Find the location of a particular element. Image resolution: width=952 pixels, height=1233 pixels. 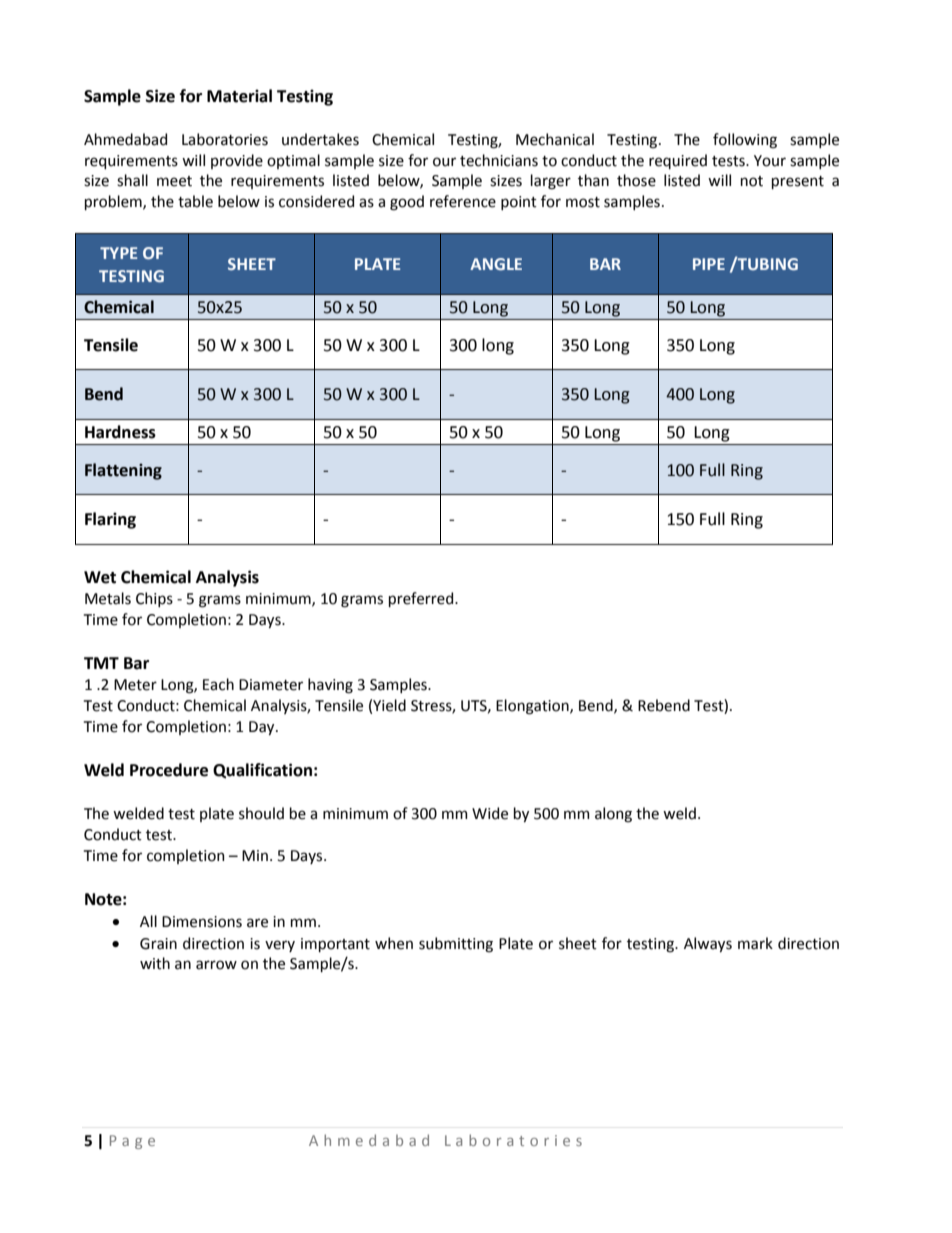

preferred is located at coordinates (422, 599).
